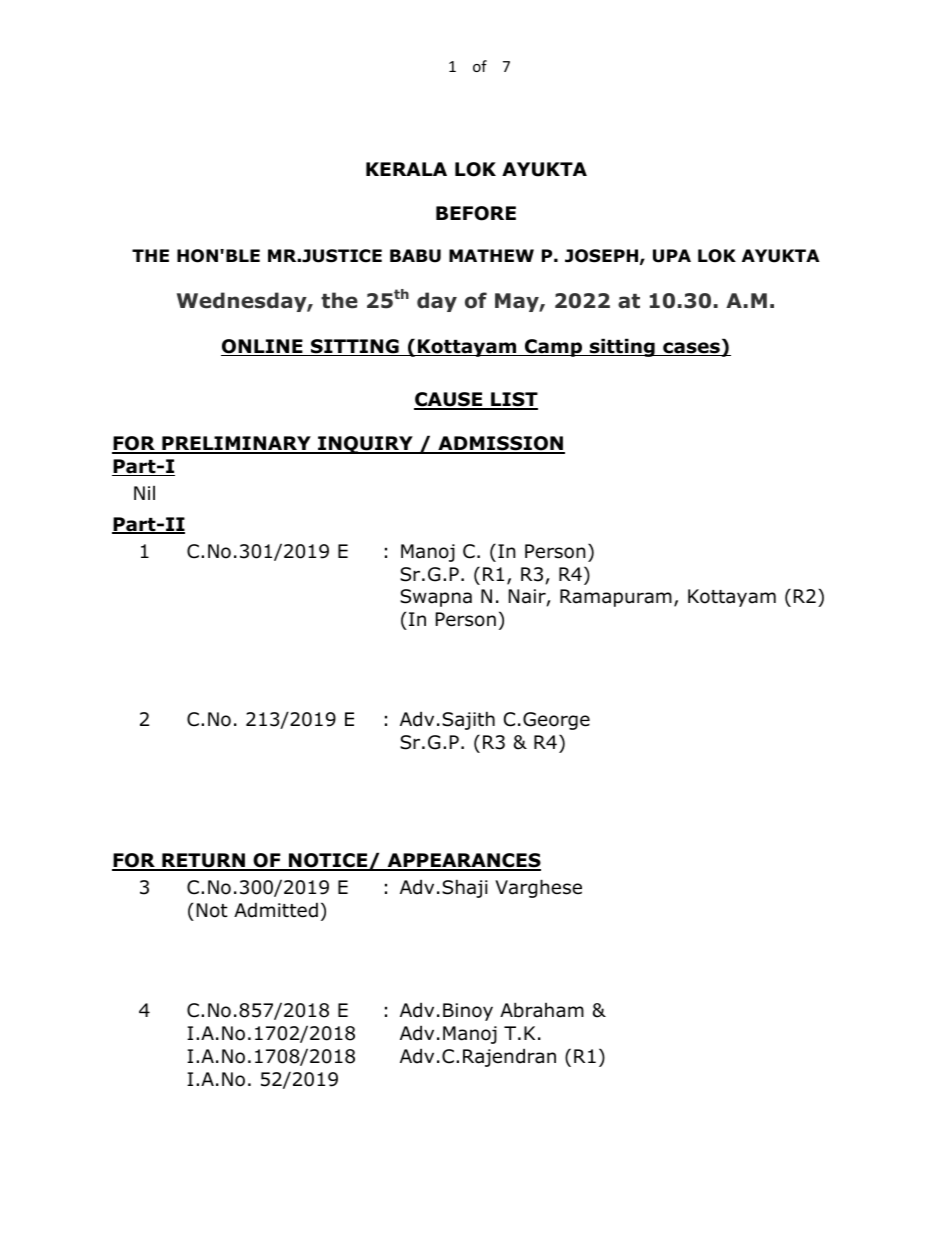 Image resolution: width=952 pixels, height=1233 pixels. Describe the element at coordinates (365, 445) in the document. I see `INQUIRY` at that location.
